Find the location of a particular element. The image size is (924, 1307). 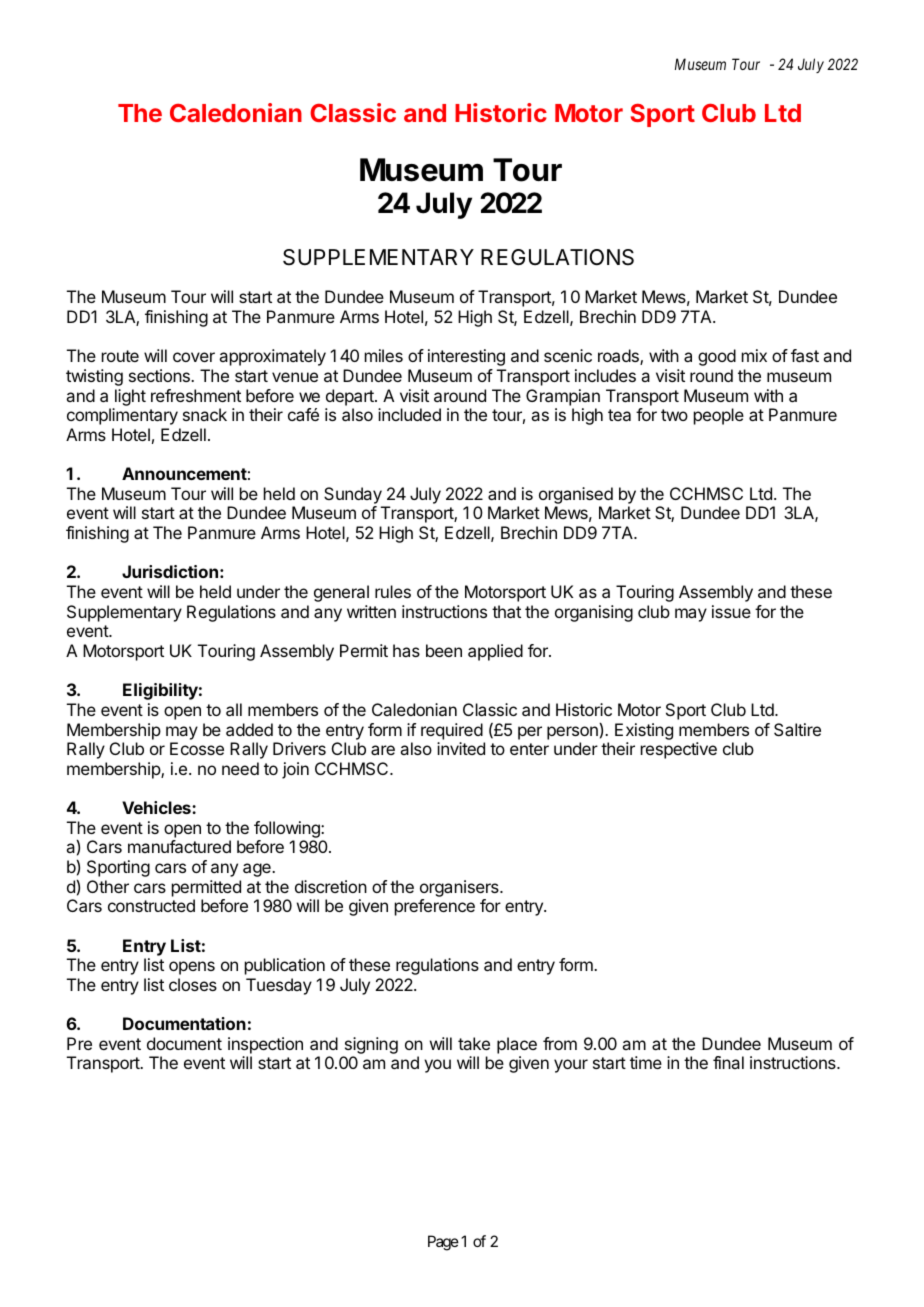

Page is located at coordinates (443, 1243).
